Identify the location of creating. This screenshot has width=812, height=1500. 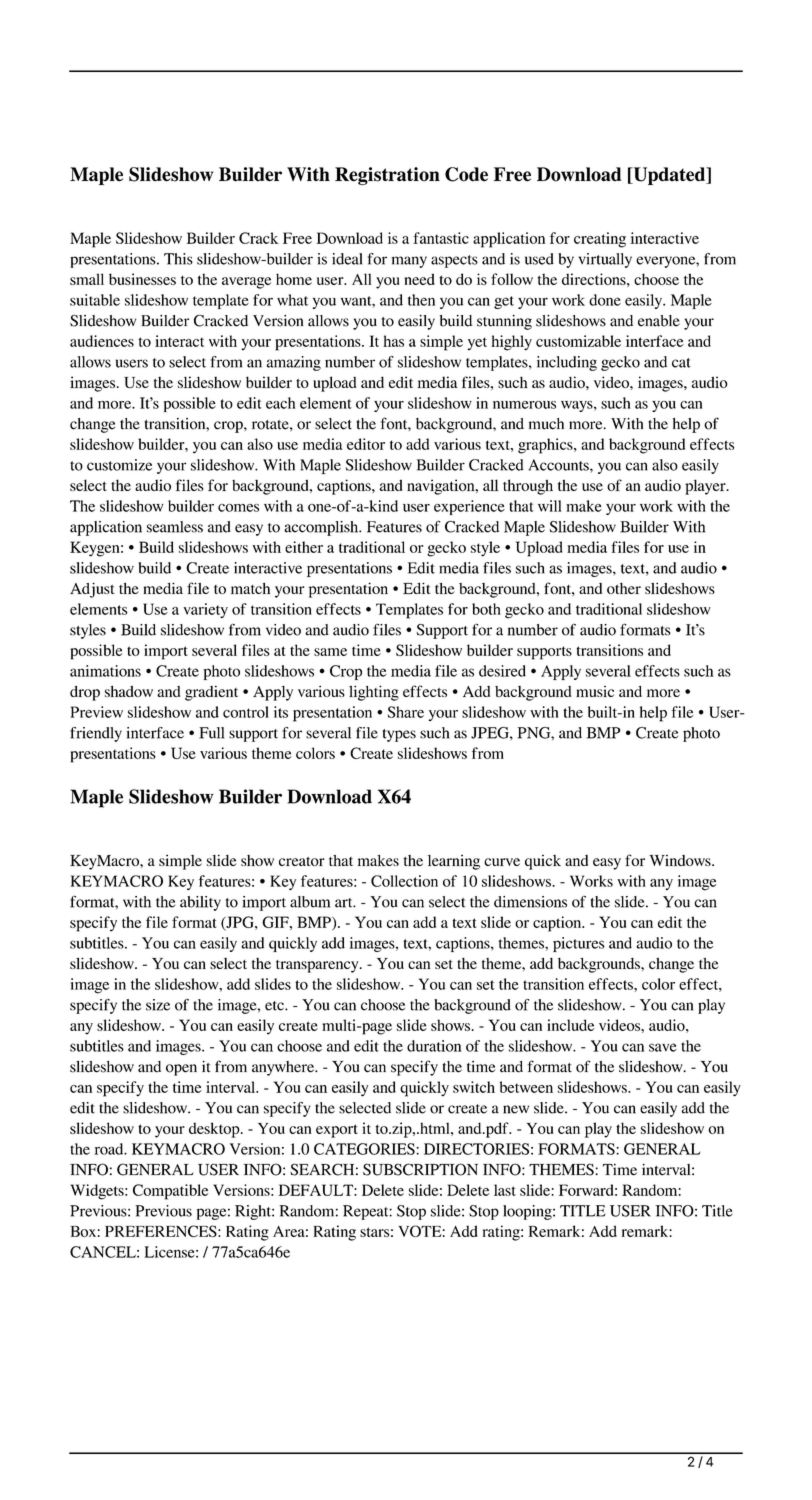
(600, 240).
